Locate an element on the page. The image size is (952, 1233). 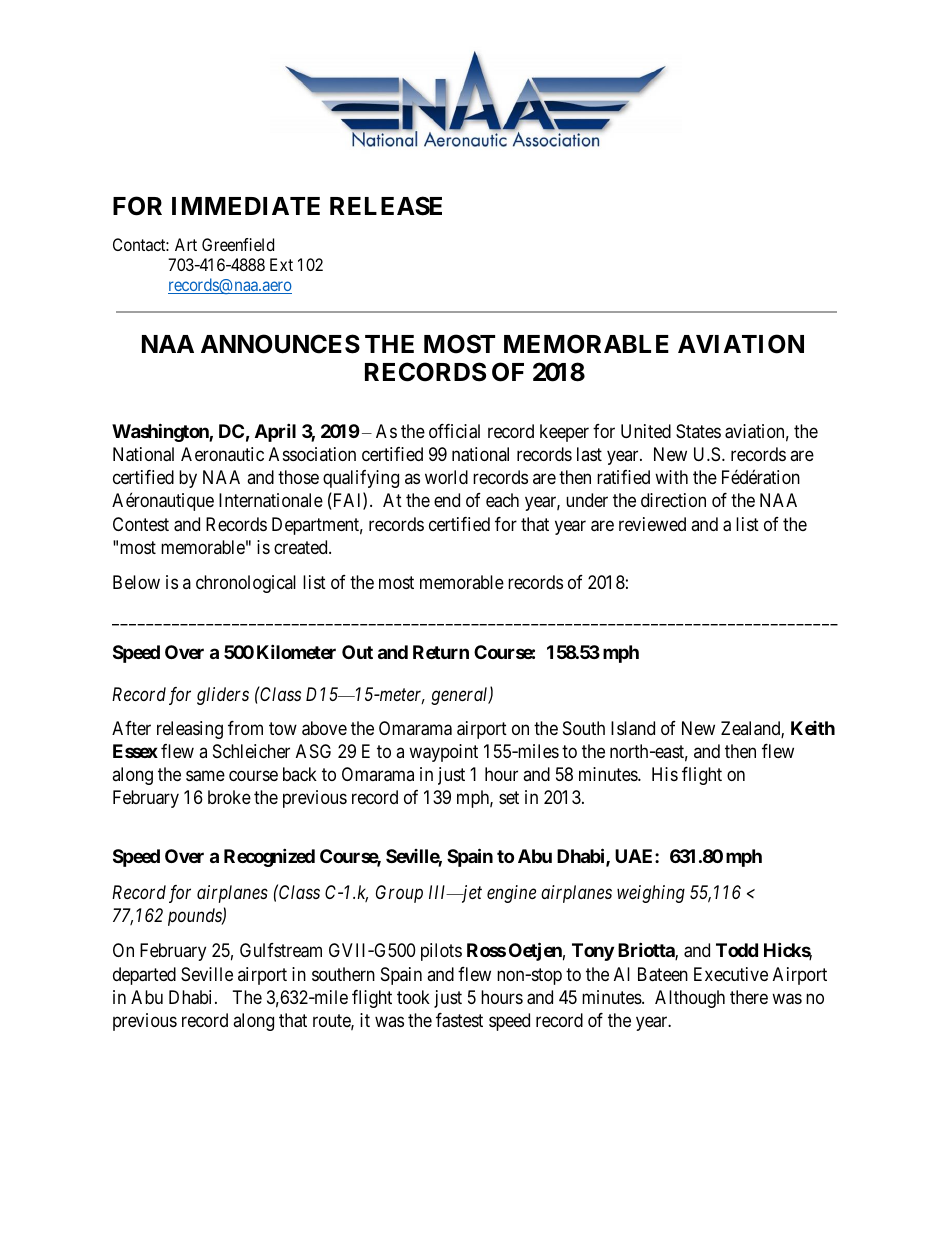
departed is located at coordinates (144, 976).
